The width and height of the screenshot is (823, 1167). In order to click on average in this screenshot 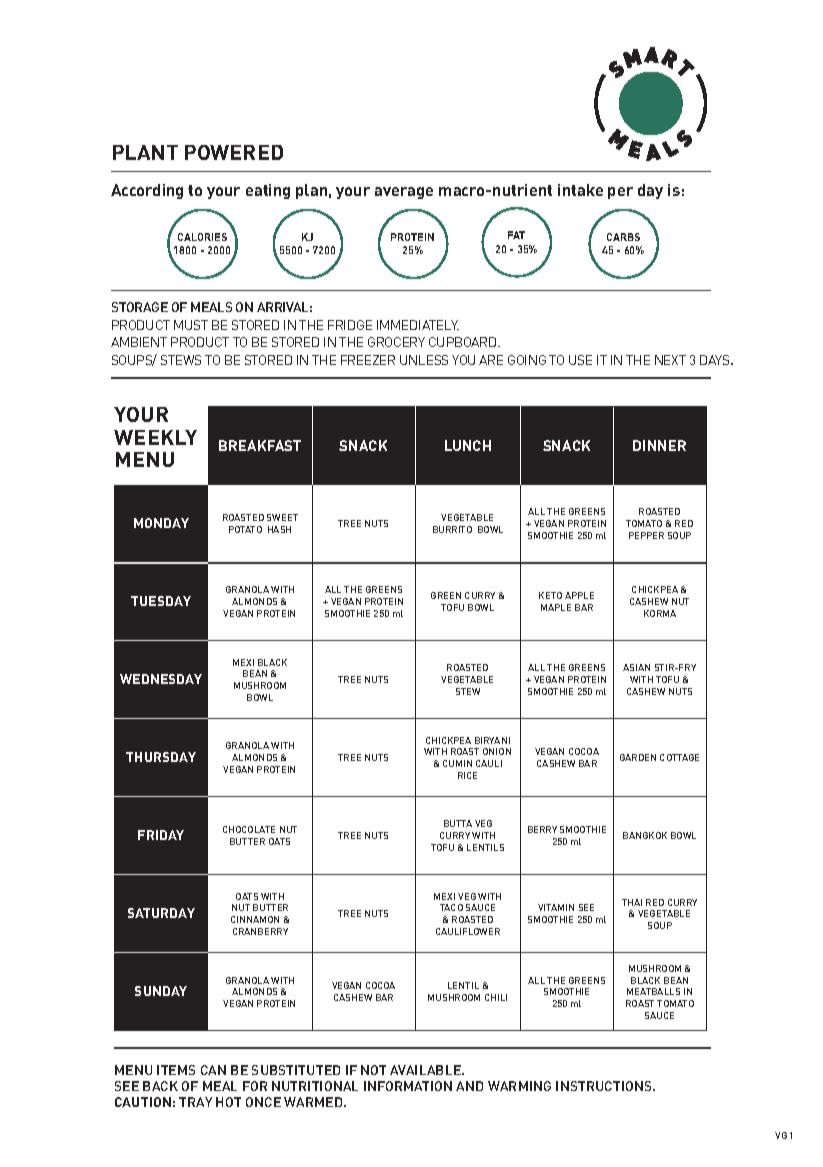, I will do `click(404, 193)`.
